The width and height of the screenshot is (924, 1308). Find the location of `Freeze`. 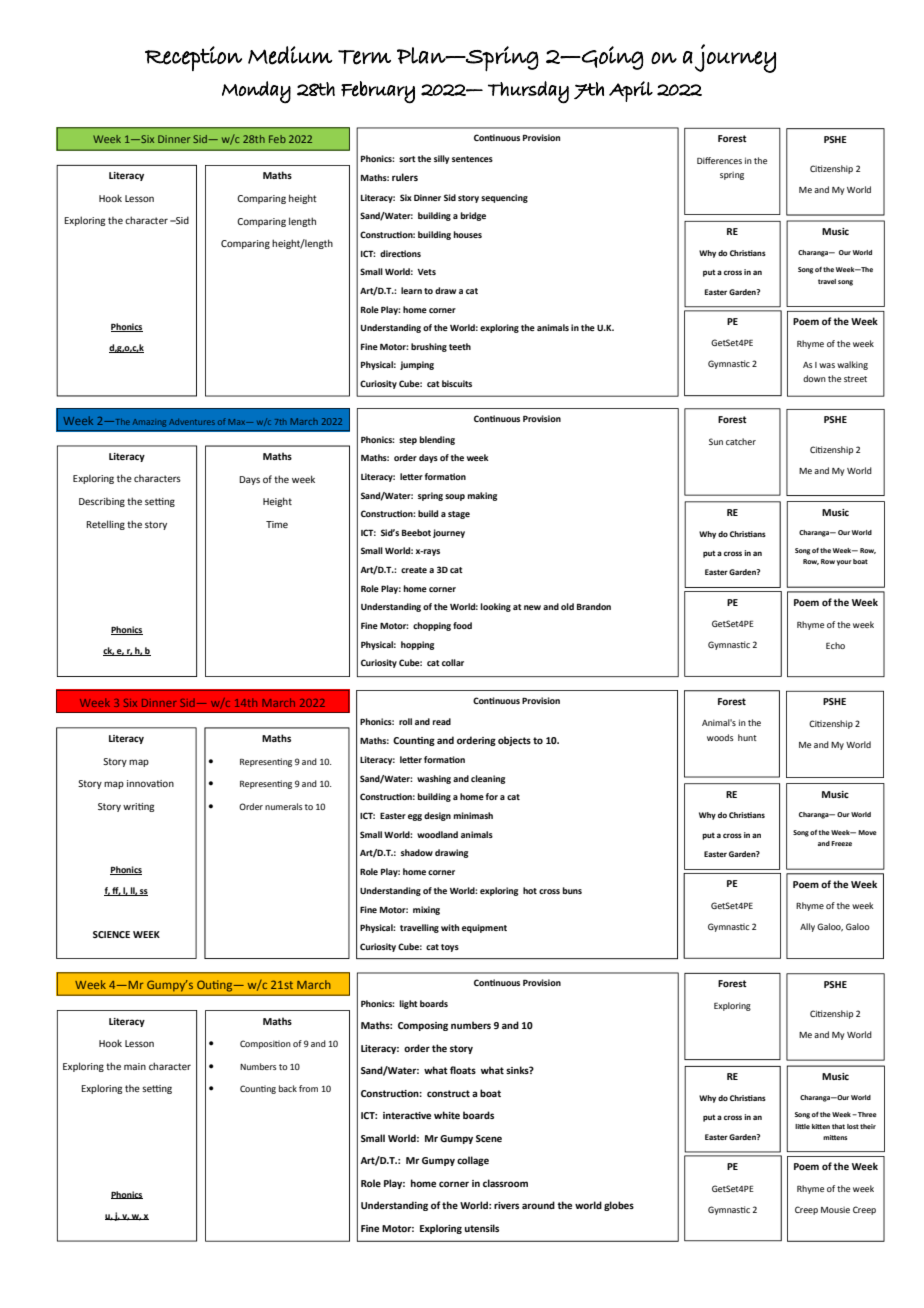

Freeze is located at coordinates (841, 843).
